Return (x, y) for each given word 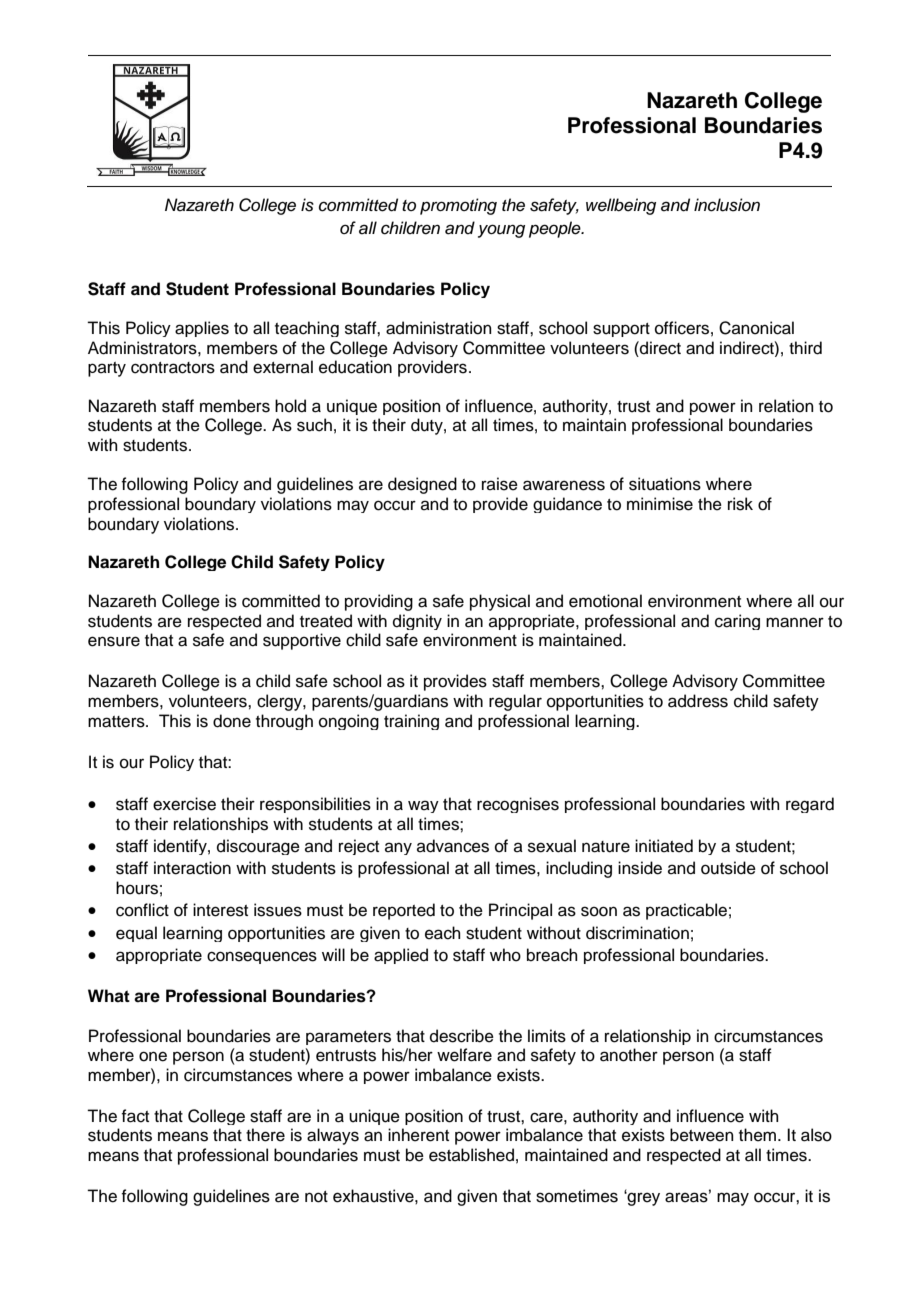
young (501, 231)
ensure (114, 641)
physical (500, 602)
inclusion (727, 205)
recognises (518, 805)
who (505, 955)
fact (135, 1116)
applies (202, 329)
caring (737, 622)
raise (500, 484)
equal (136, 934)
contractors (173, 368)
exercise (184, 804)
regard (810, 805)
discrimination (637, 933)
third (805, 348)
